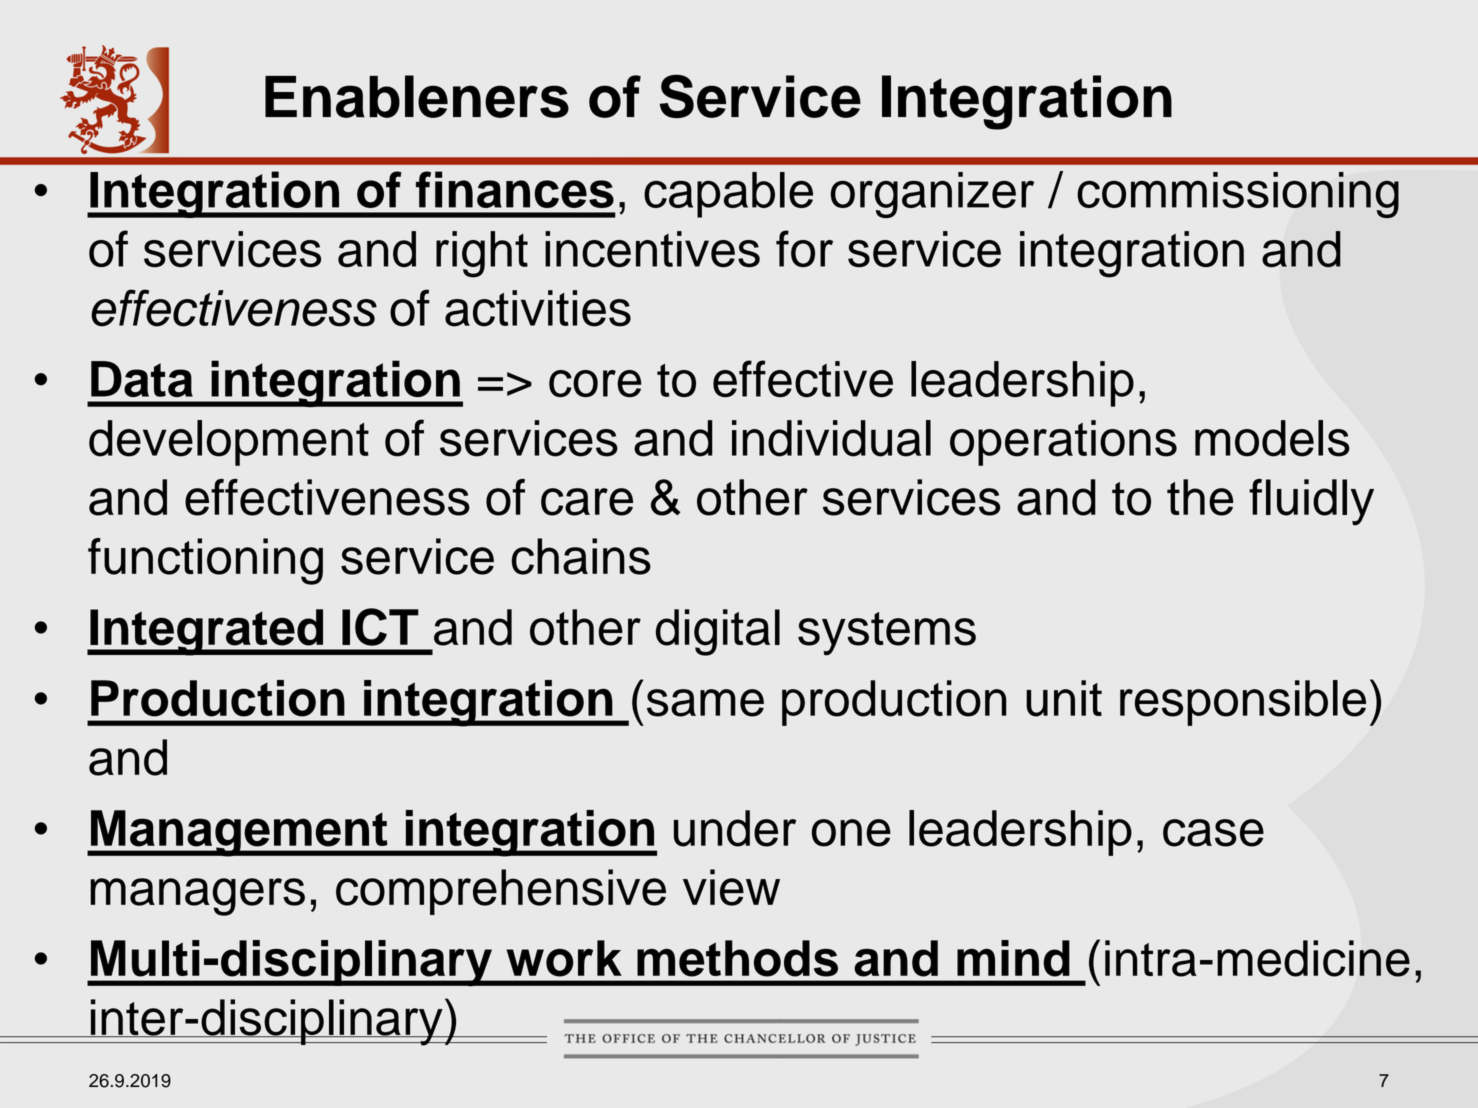 This page has width=1478, height=1108. I want to click on methods, so click(737, 958).
